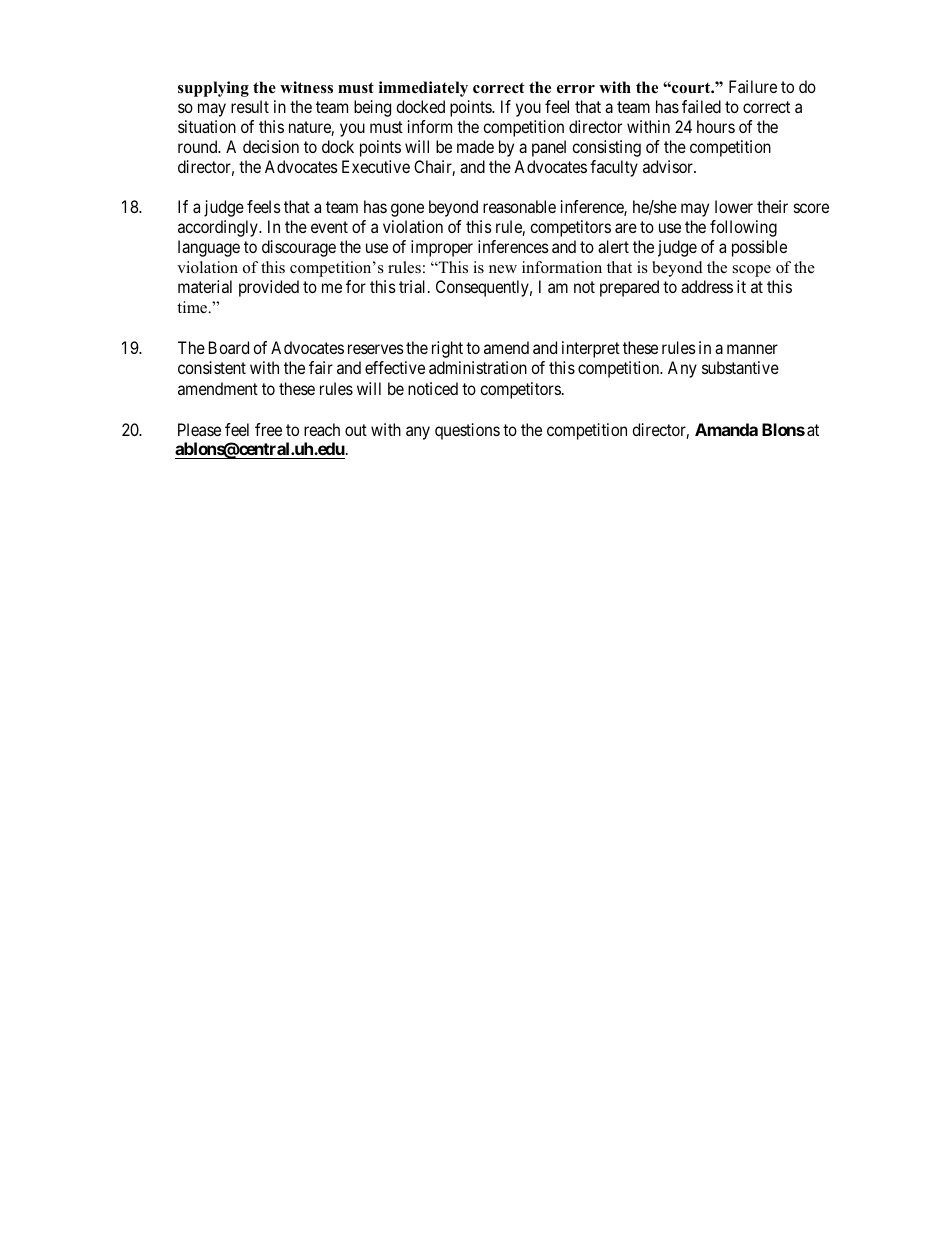 The height and width of the page is (1233, 952). Describe the element at coordinates (414, 286) in the page. I see `trial` at that location.
